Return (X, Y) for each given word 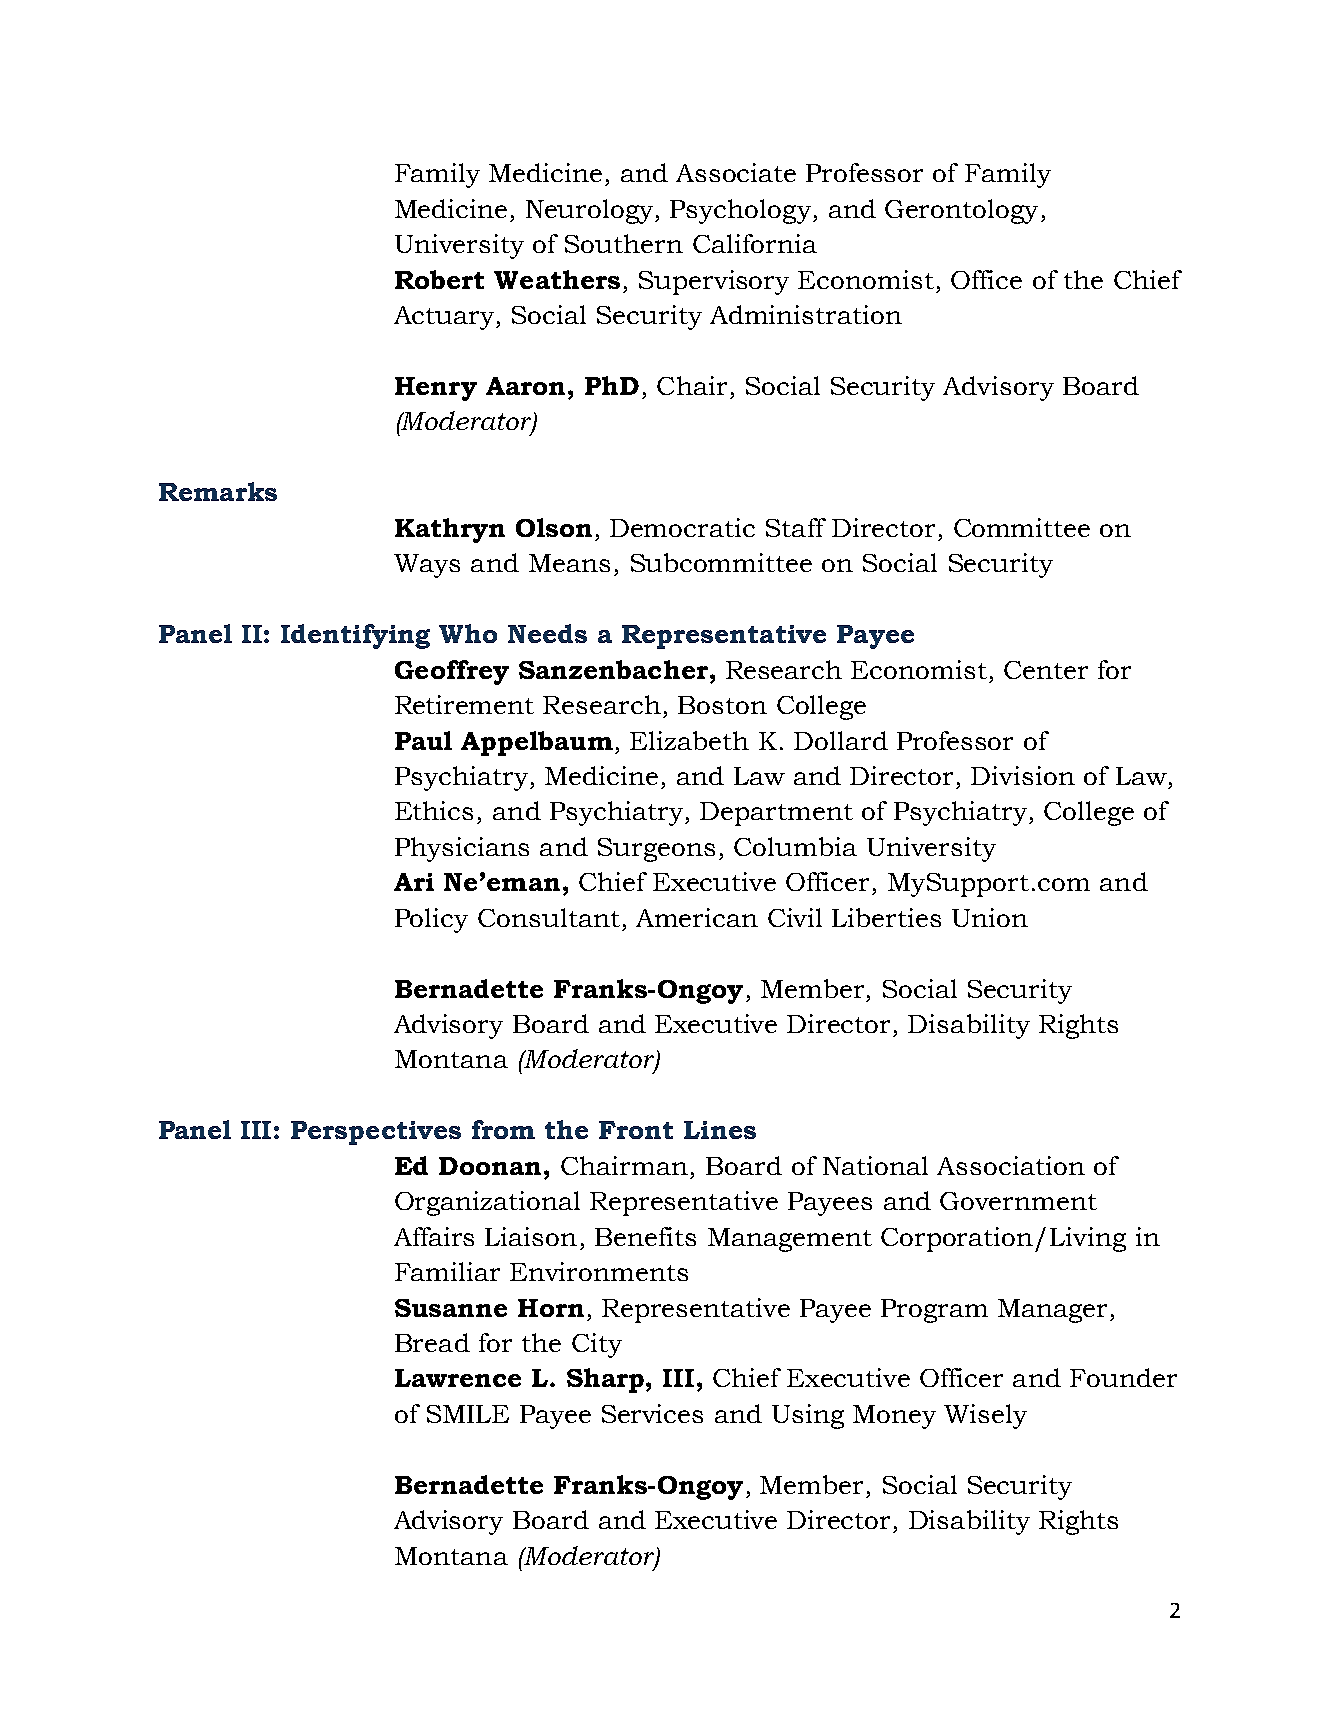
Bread (432, 1342)
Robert (439, 279)
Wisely (985, 1416)
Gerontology (961, 211)
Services (652, 1413)
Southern (624, 243)
